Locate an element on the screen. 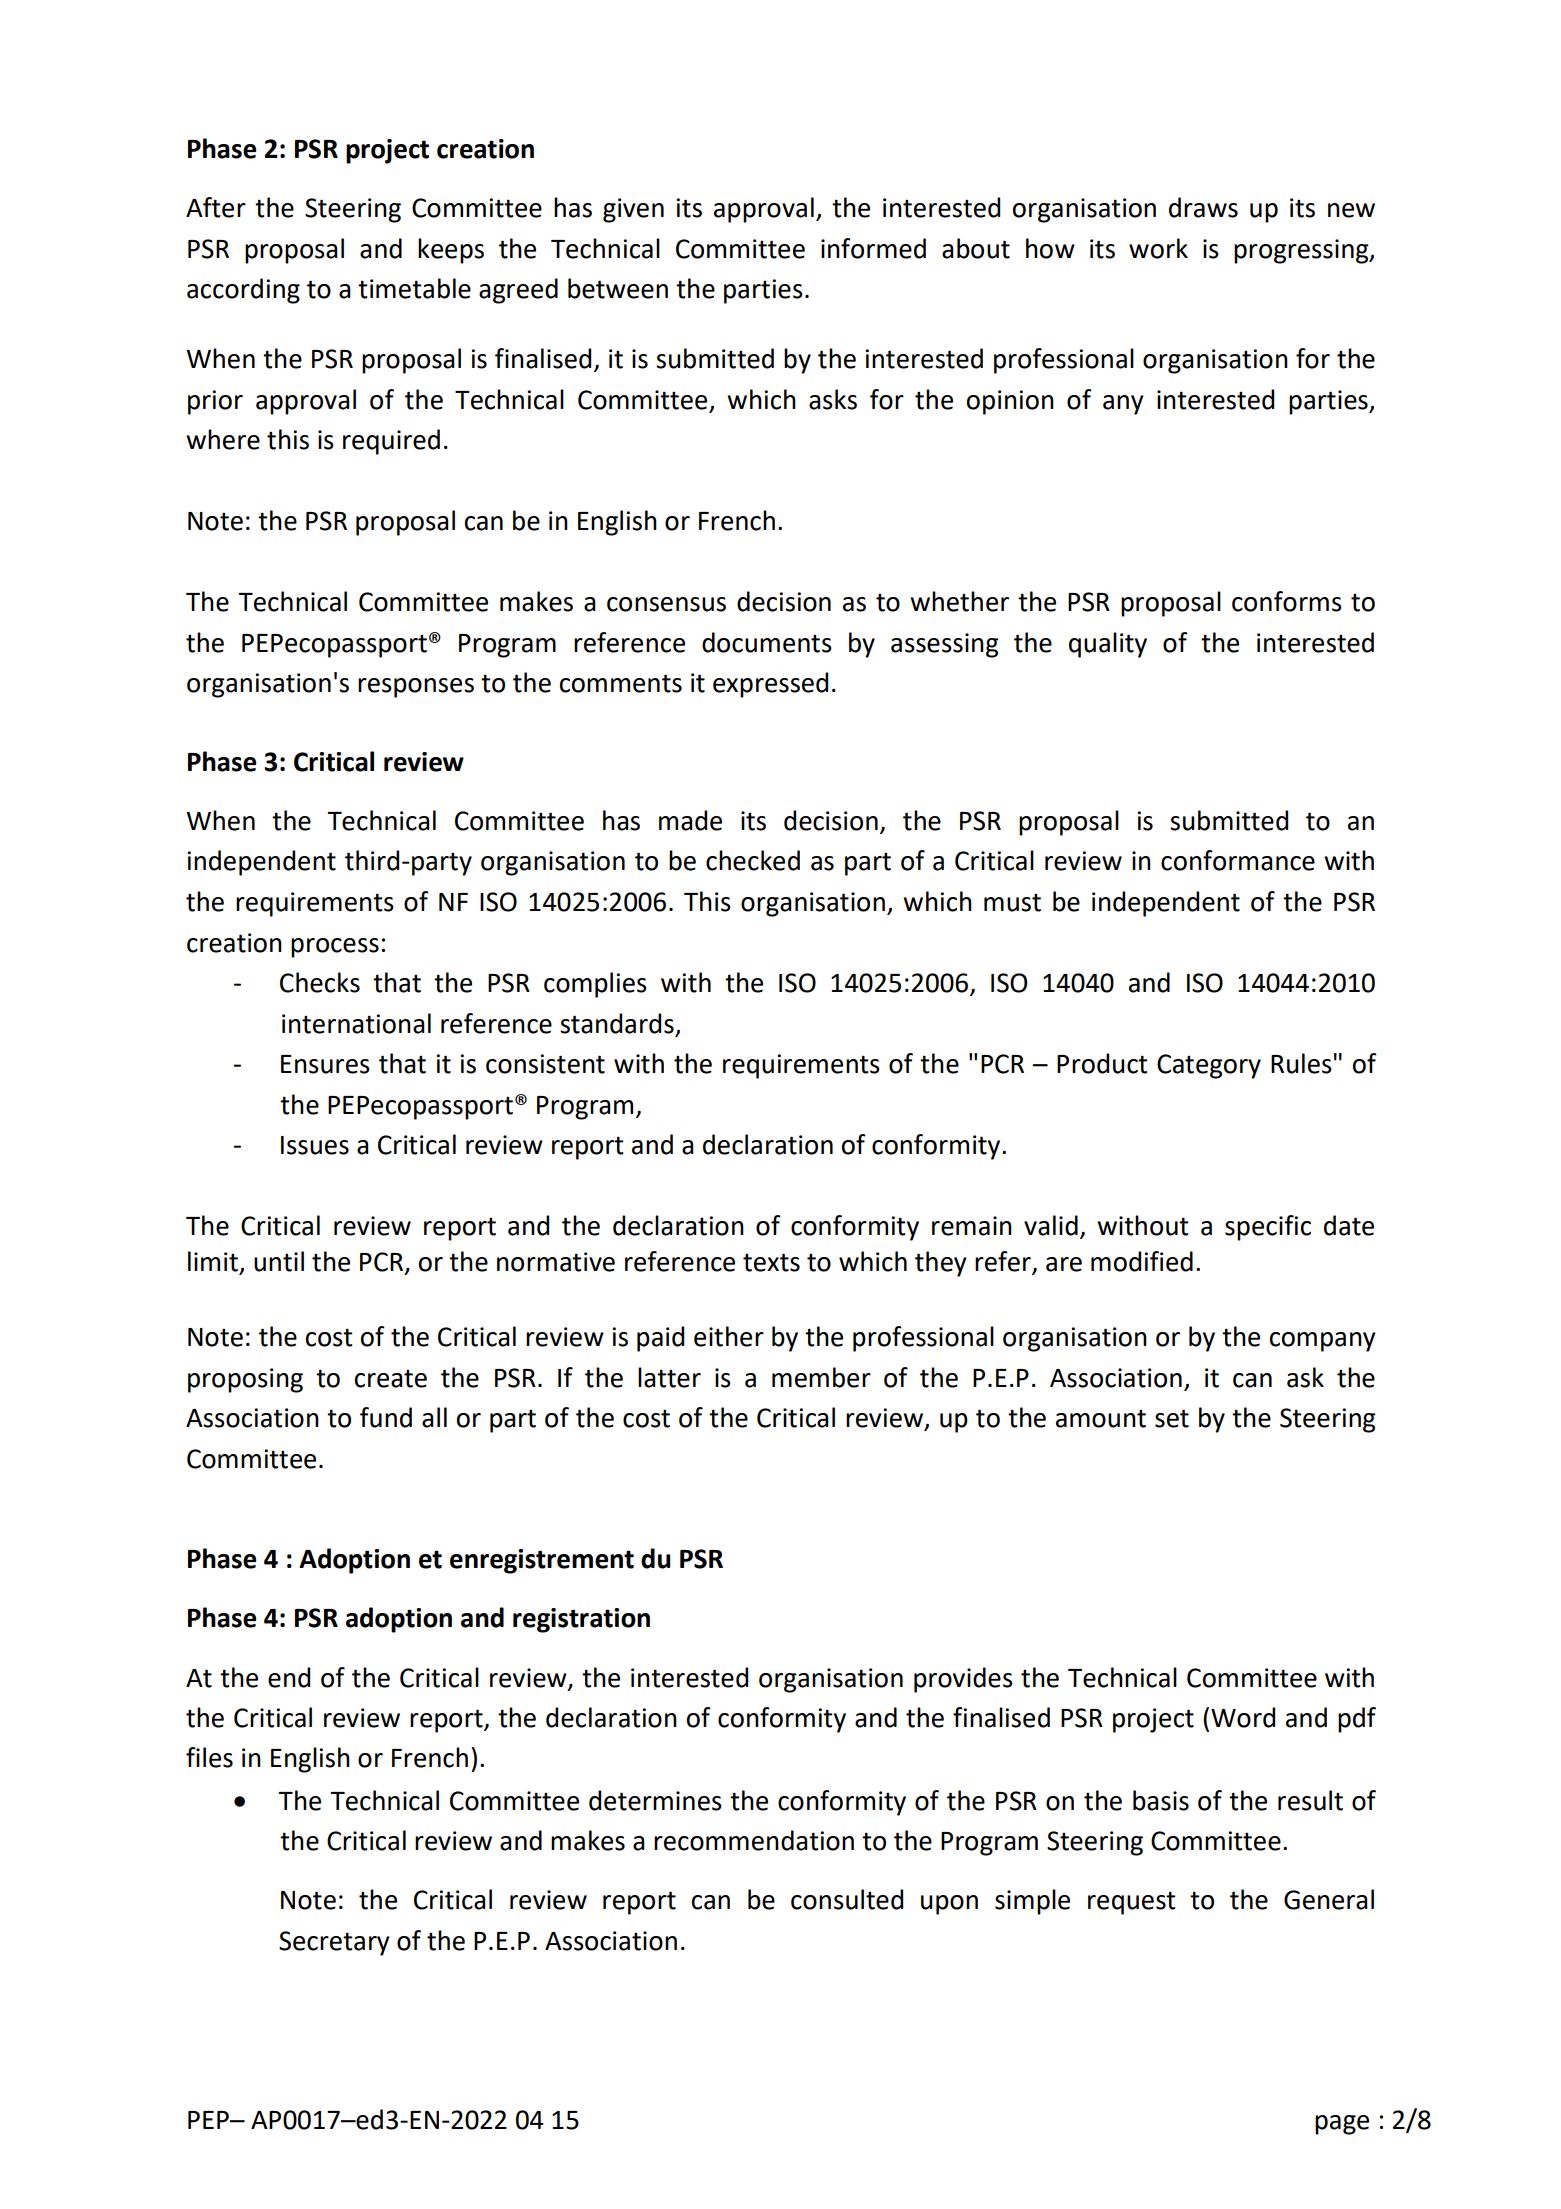  files is located at coordinates (209, 1757).
